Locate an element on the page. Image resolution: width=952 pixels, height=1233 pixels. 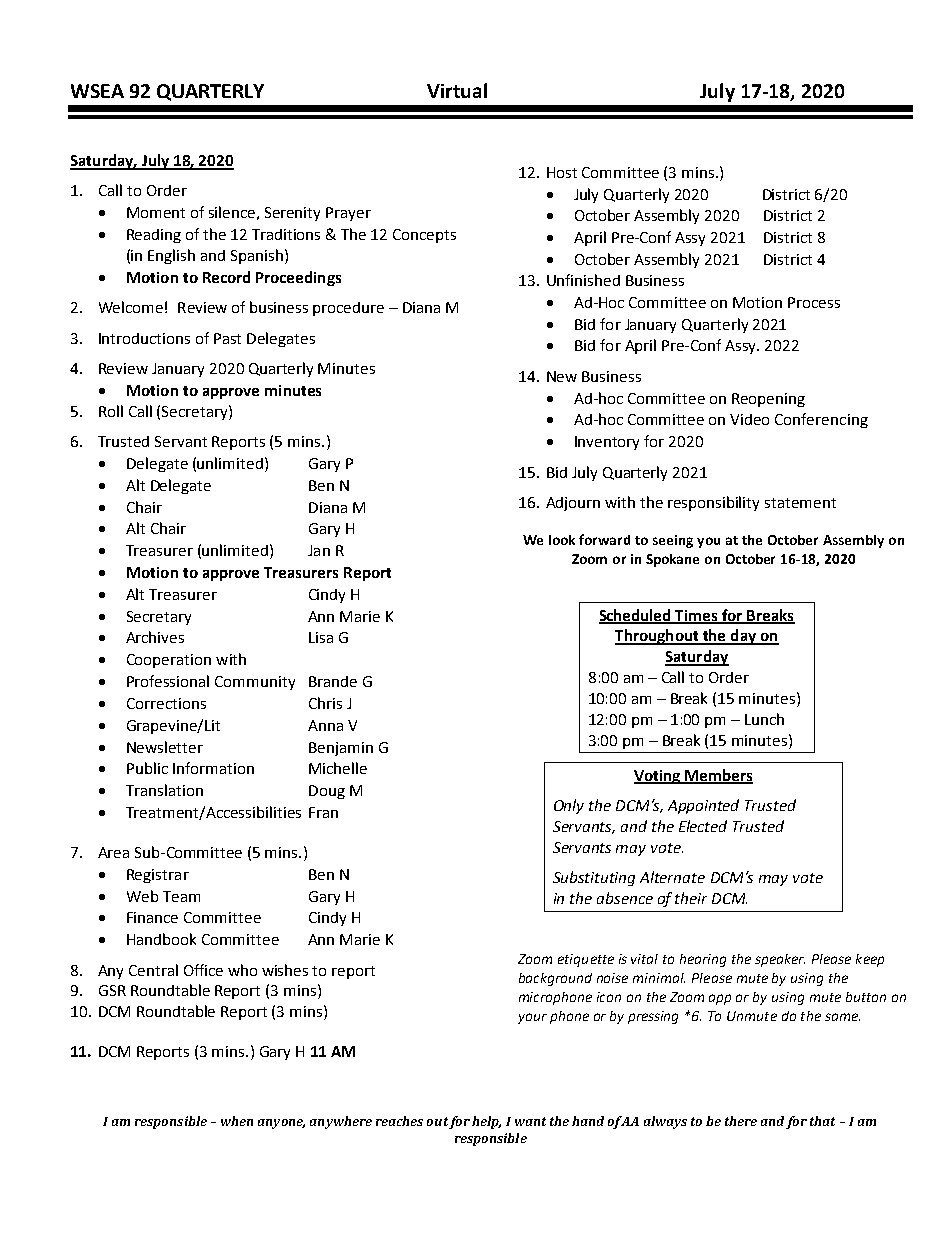
statement is located at coordinates (800, 503).
